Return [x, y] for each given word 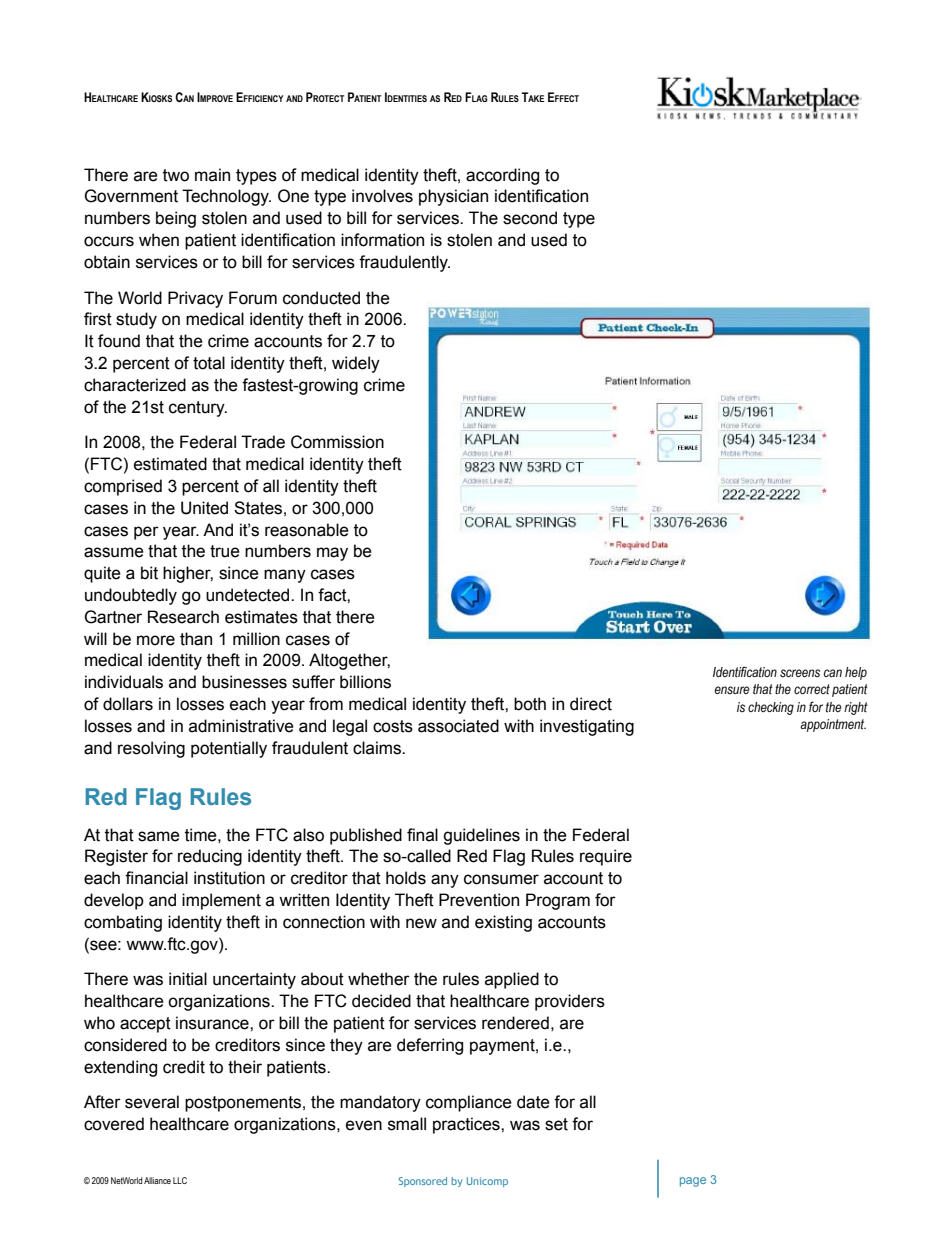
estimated [170, 464]
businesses [244, 682]
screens [800, 673]
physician [453, 197]
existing [503, 923]
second [530, 218]
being [176, 219]
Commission [337, 442]
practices [467, 1125]
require [606, 857]
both [530, 704]
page [693, 1182]
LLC [180, 1180]
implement [221, 901]
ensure [732, 690]
